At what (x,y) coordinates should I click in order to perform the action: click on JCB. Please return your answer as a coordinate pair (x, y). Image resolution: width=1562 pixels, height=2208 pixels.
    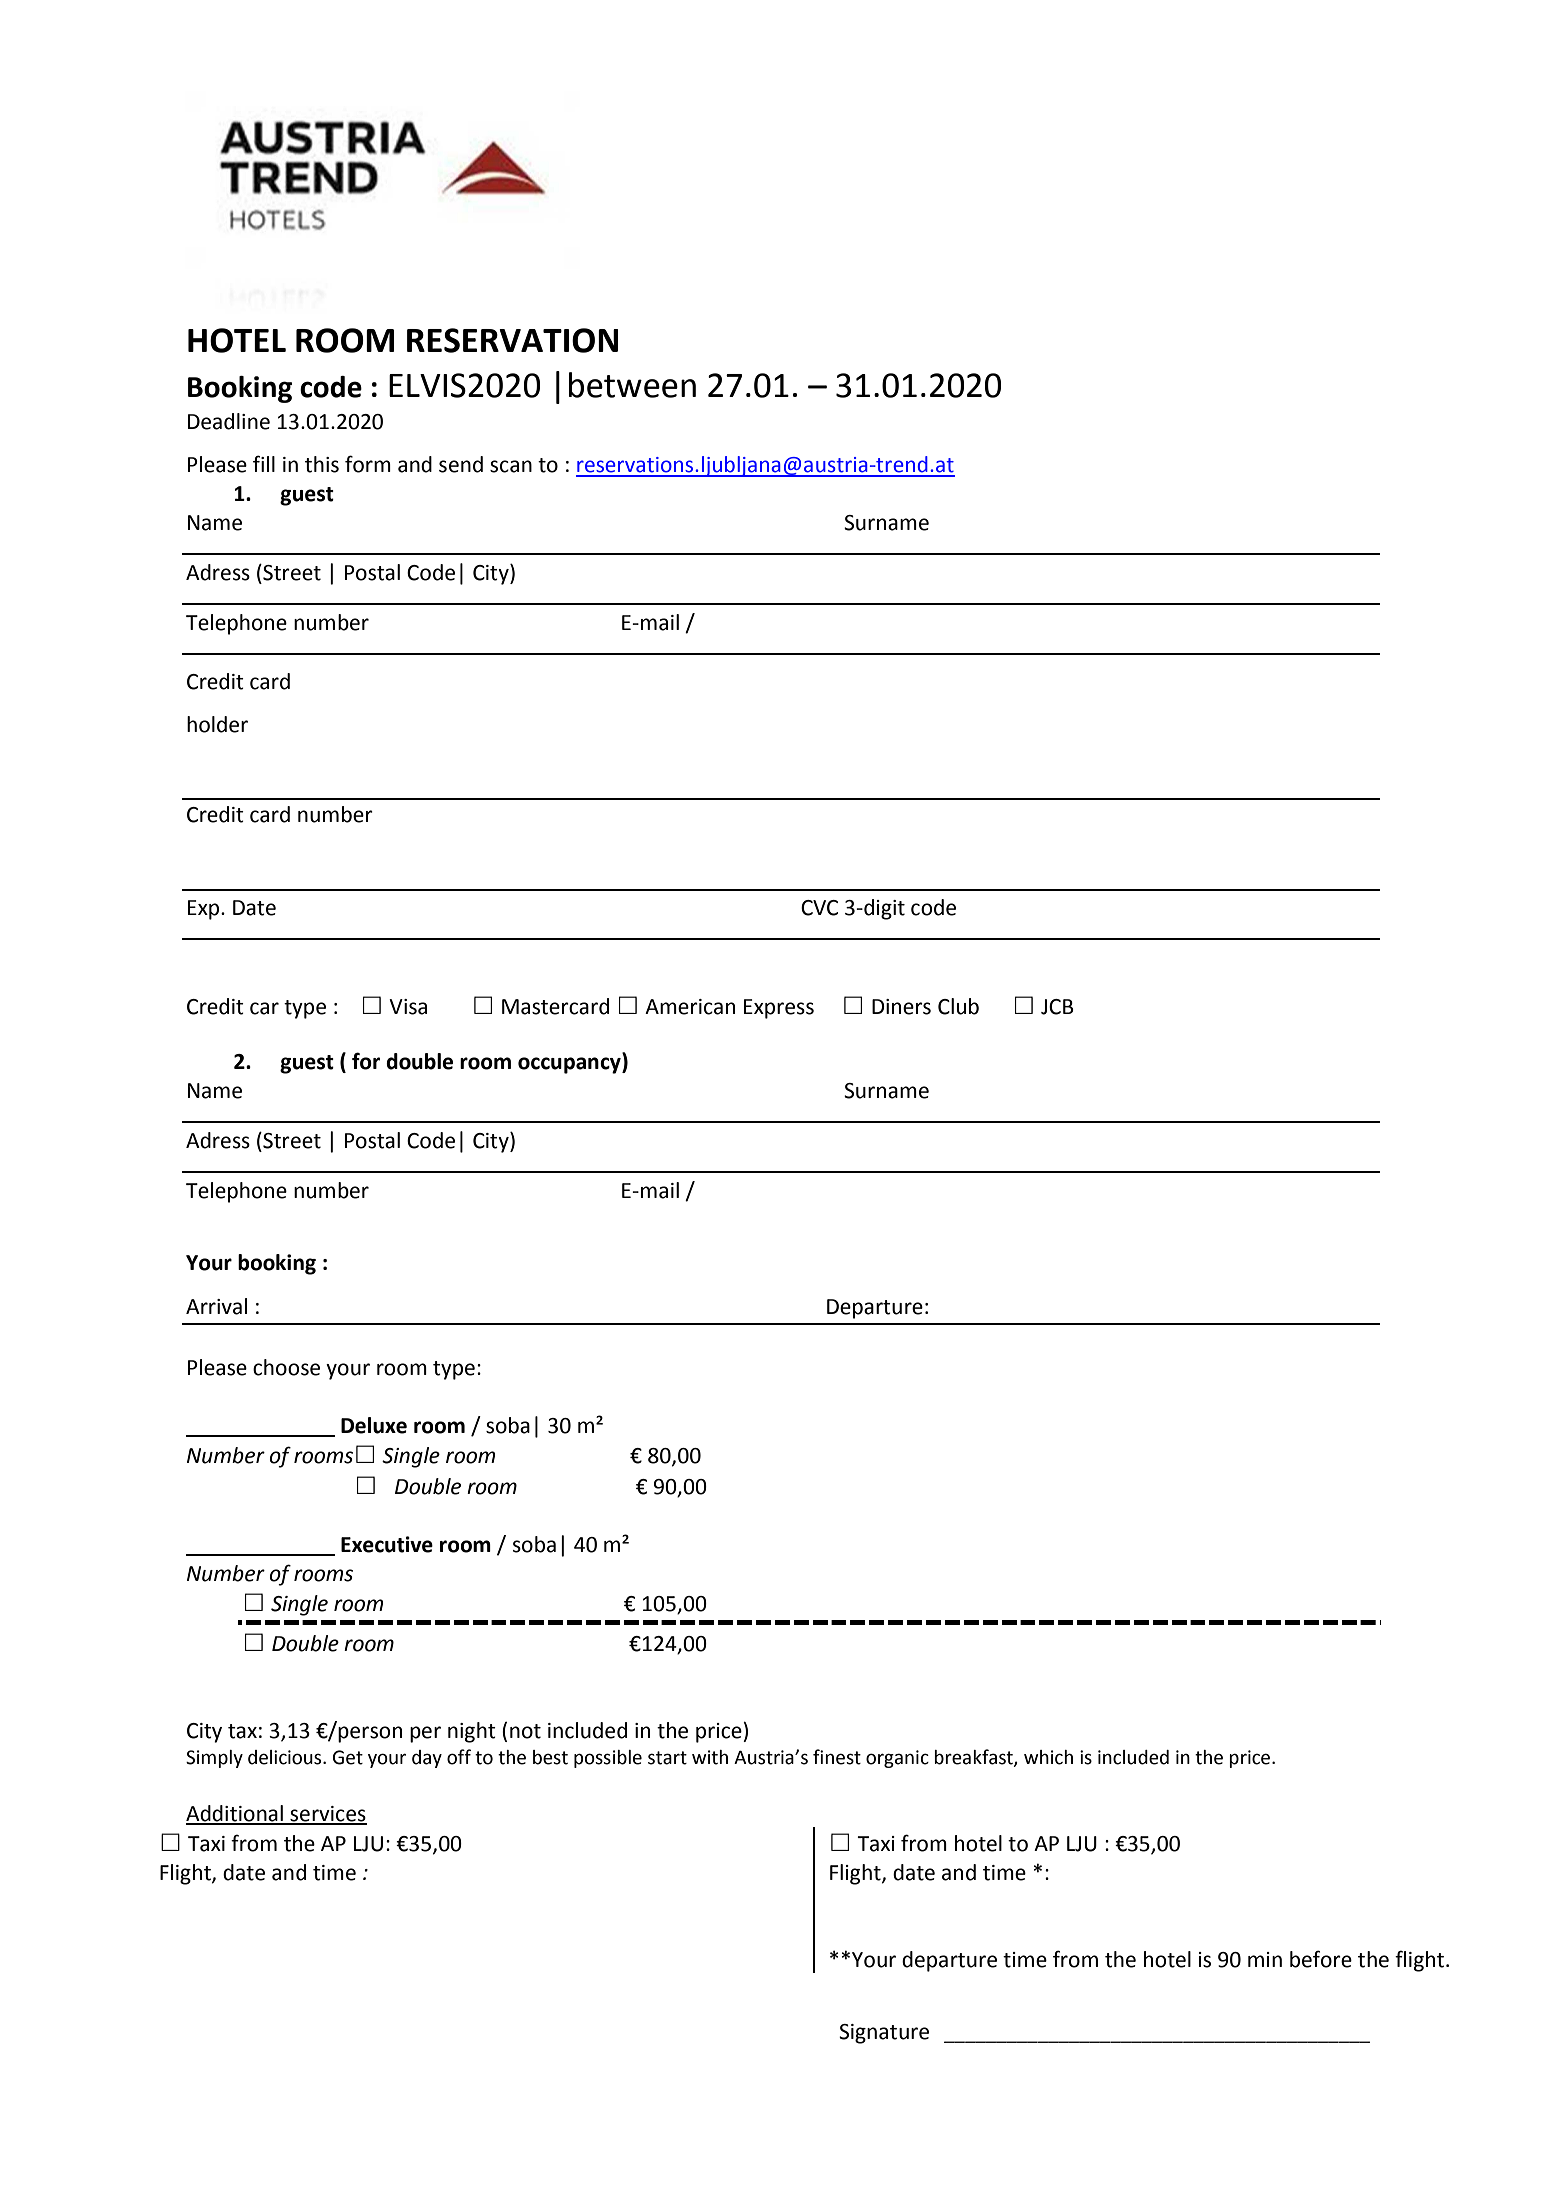
    Looking at the image, I should click on (1057, 1007).
